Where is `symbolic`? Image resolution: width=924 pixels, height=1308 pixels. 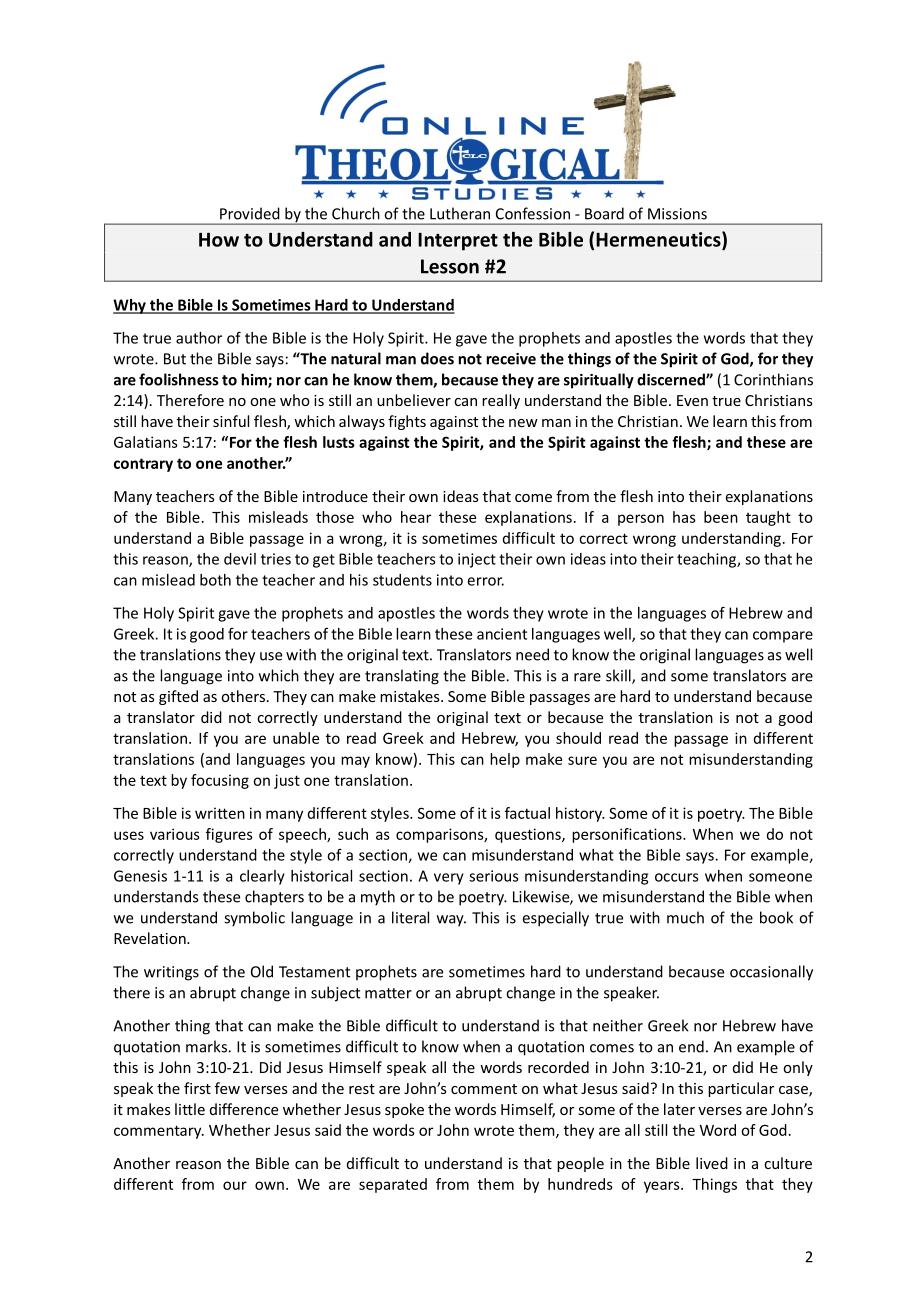 symbolic is located at coordinates (254, 919).
